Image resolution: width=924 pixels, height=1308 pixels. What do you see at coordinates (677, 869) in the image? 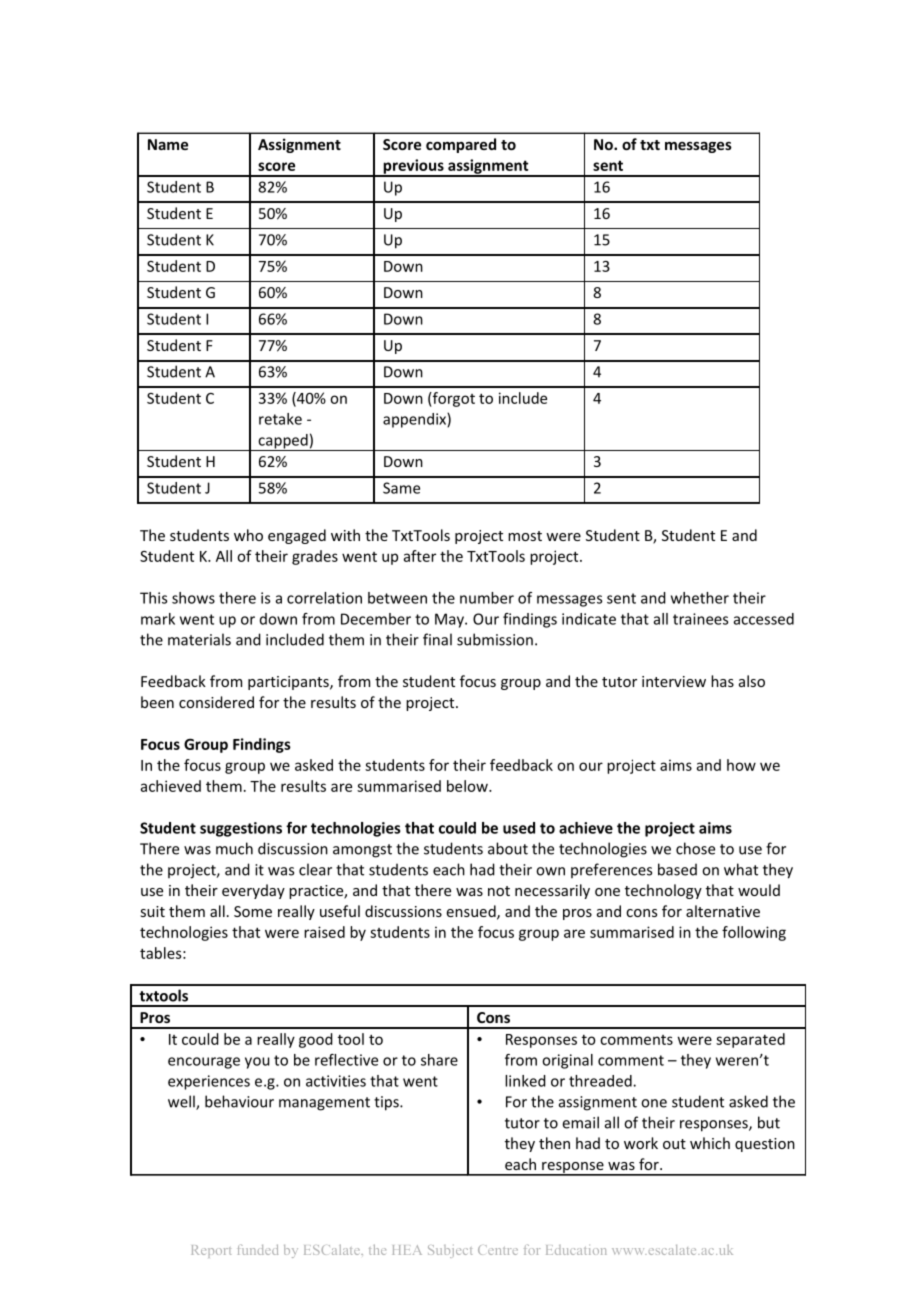
I see `based` at bounding box center [677, 869].
